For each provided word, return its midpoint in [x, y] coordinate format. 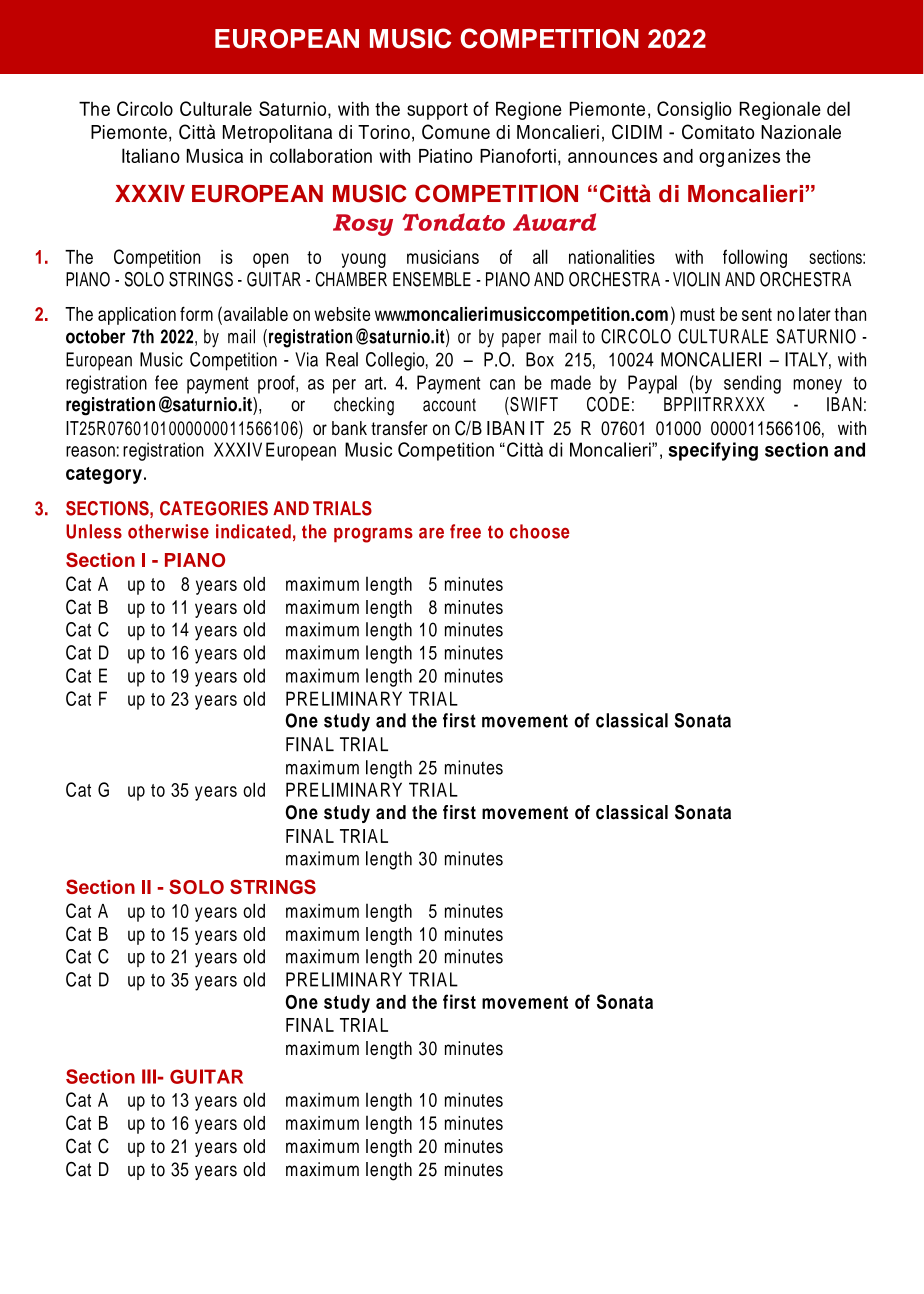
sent [757, 314]
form [196, 314]
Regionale [780, 110]
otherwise [168, 531]
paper [521, 340]
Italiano [151, 155]
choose [540, 531]
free [465, 531]
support [437, 111]
